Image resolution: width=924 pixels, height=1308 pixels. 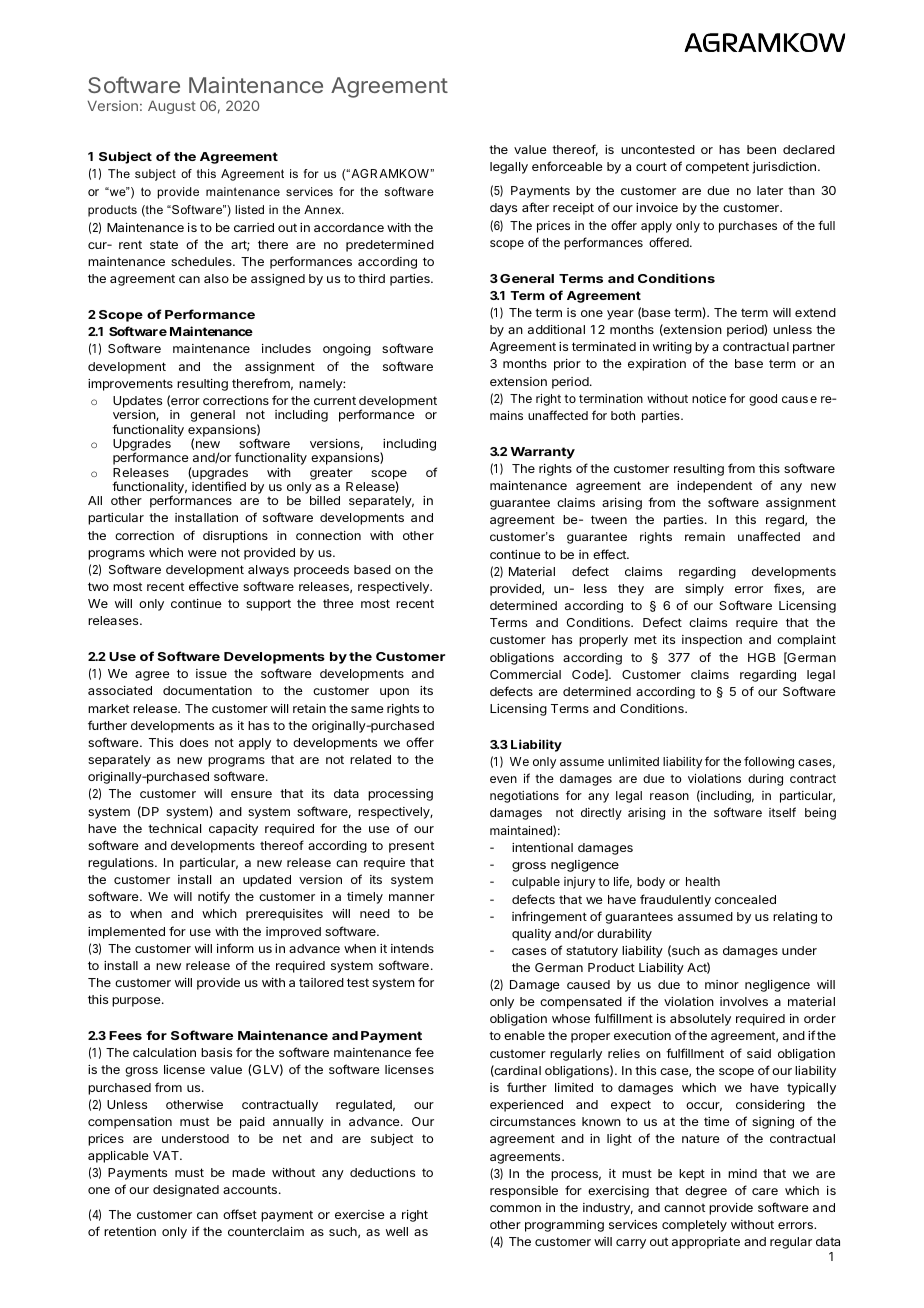 I want to click on good, so click(x=763, y=400).
